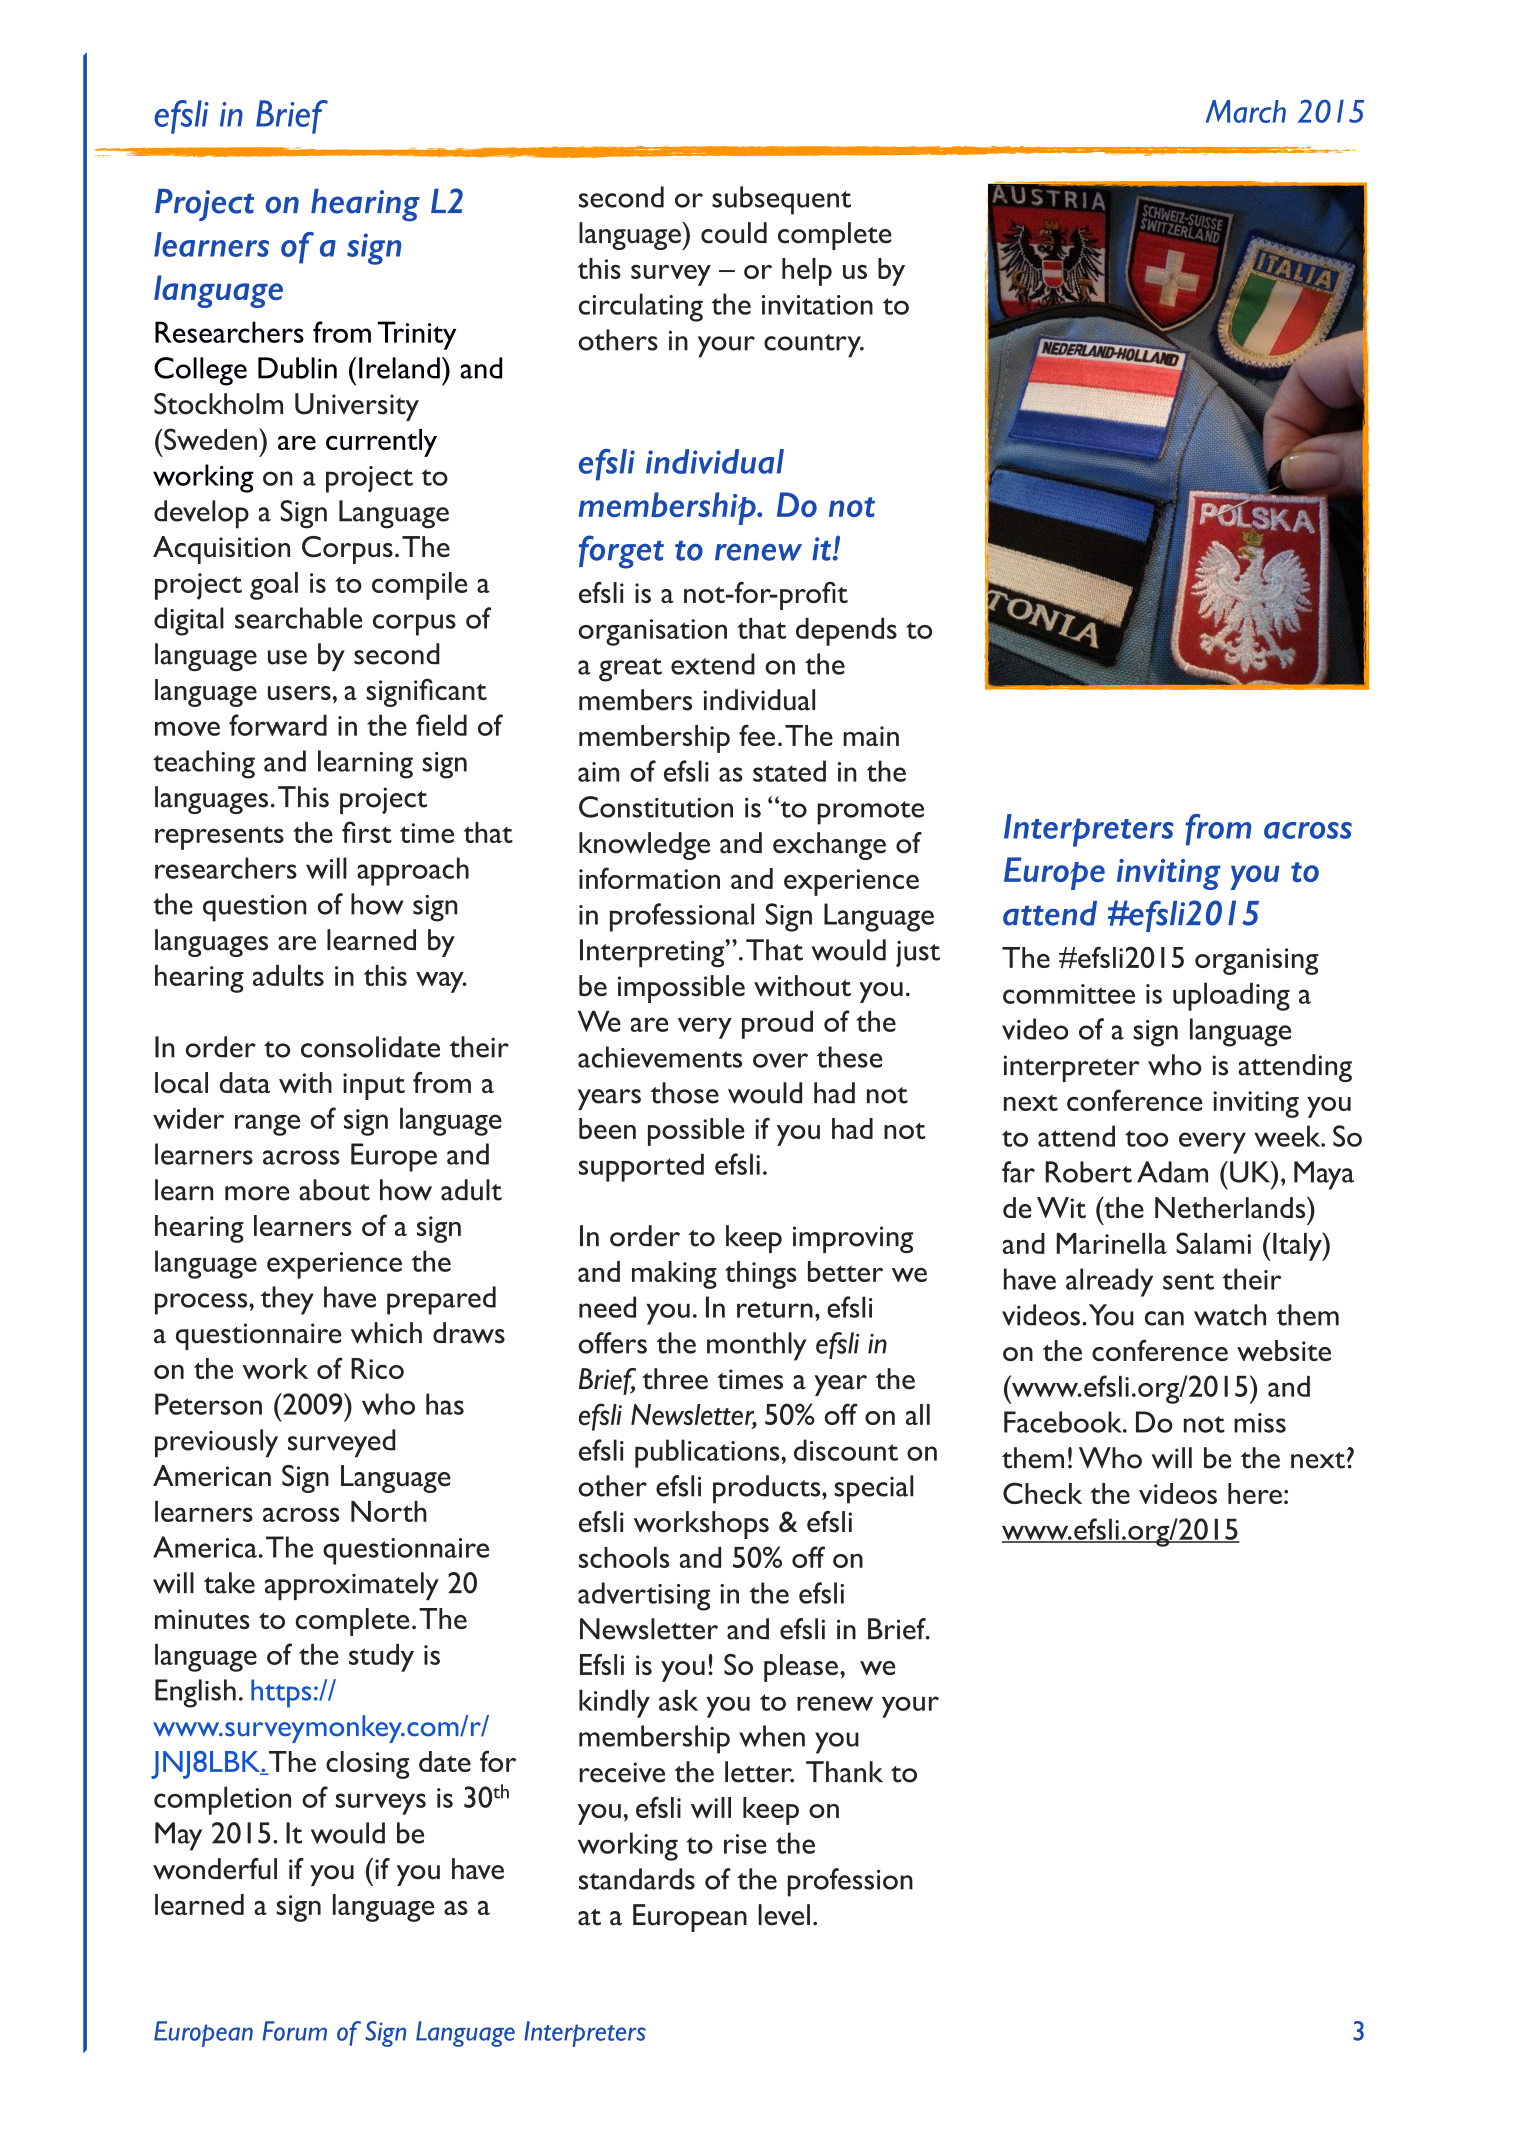 The image size is (1519, 2149). I want to click on over, so click(780, 1060).
